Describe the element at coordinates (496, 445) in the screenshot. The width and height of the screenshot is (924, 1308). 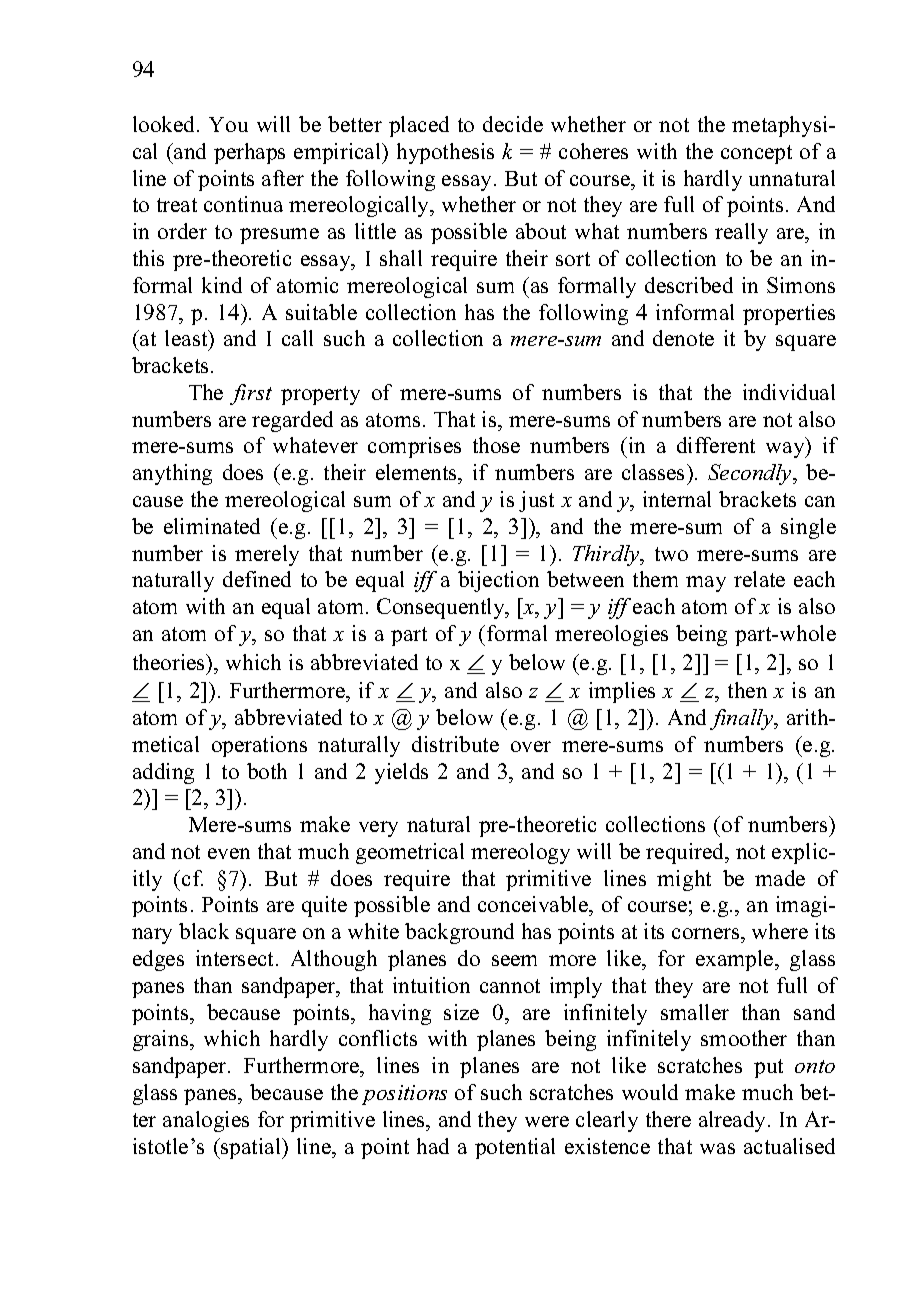
I see `those` at that location.
